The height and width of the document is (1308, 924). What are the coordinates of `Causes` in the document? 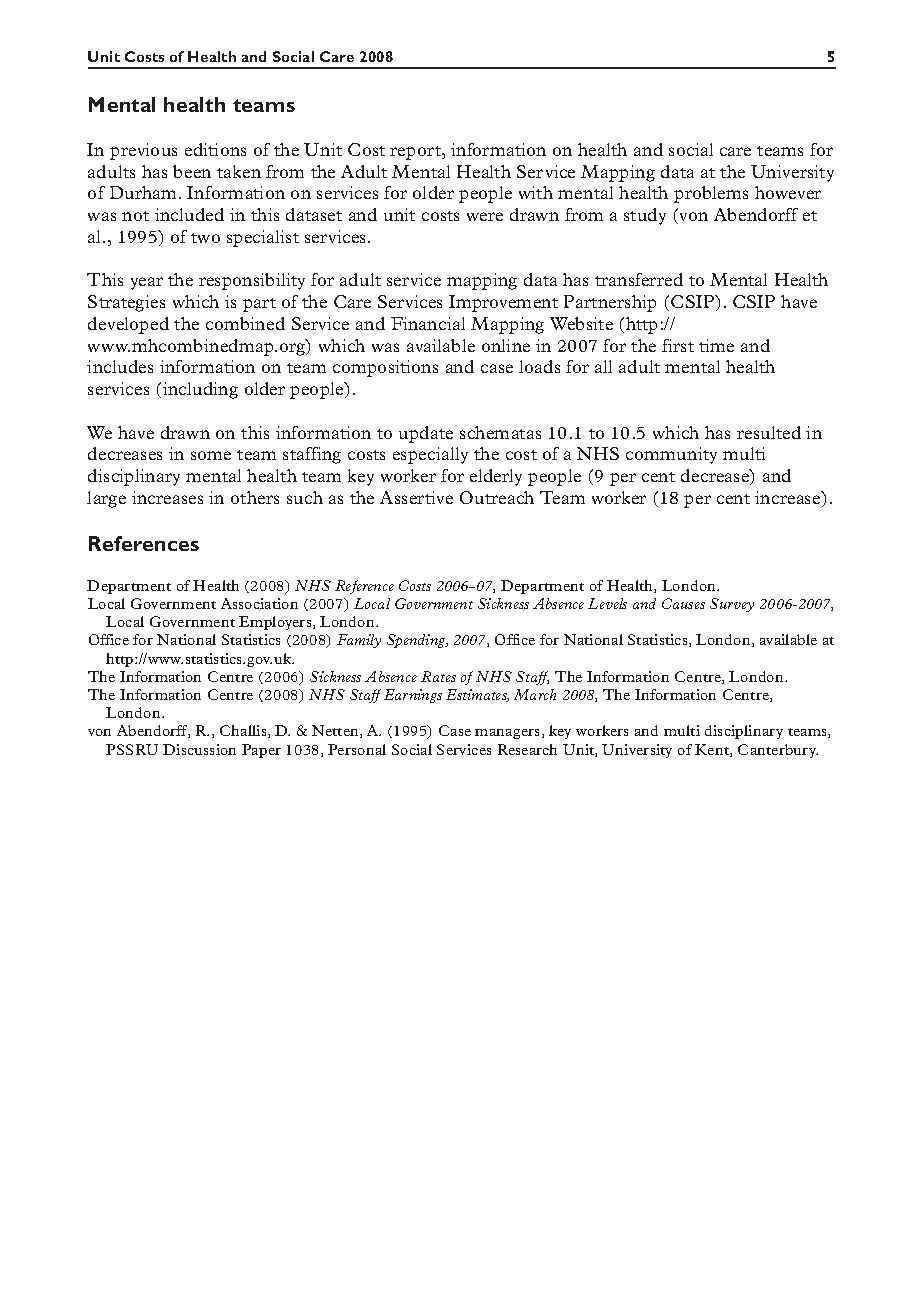 It's located at (683, 603).
